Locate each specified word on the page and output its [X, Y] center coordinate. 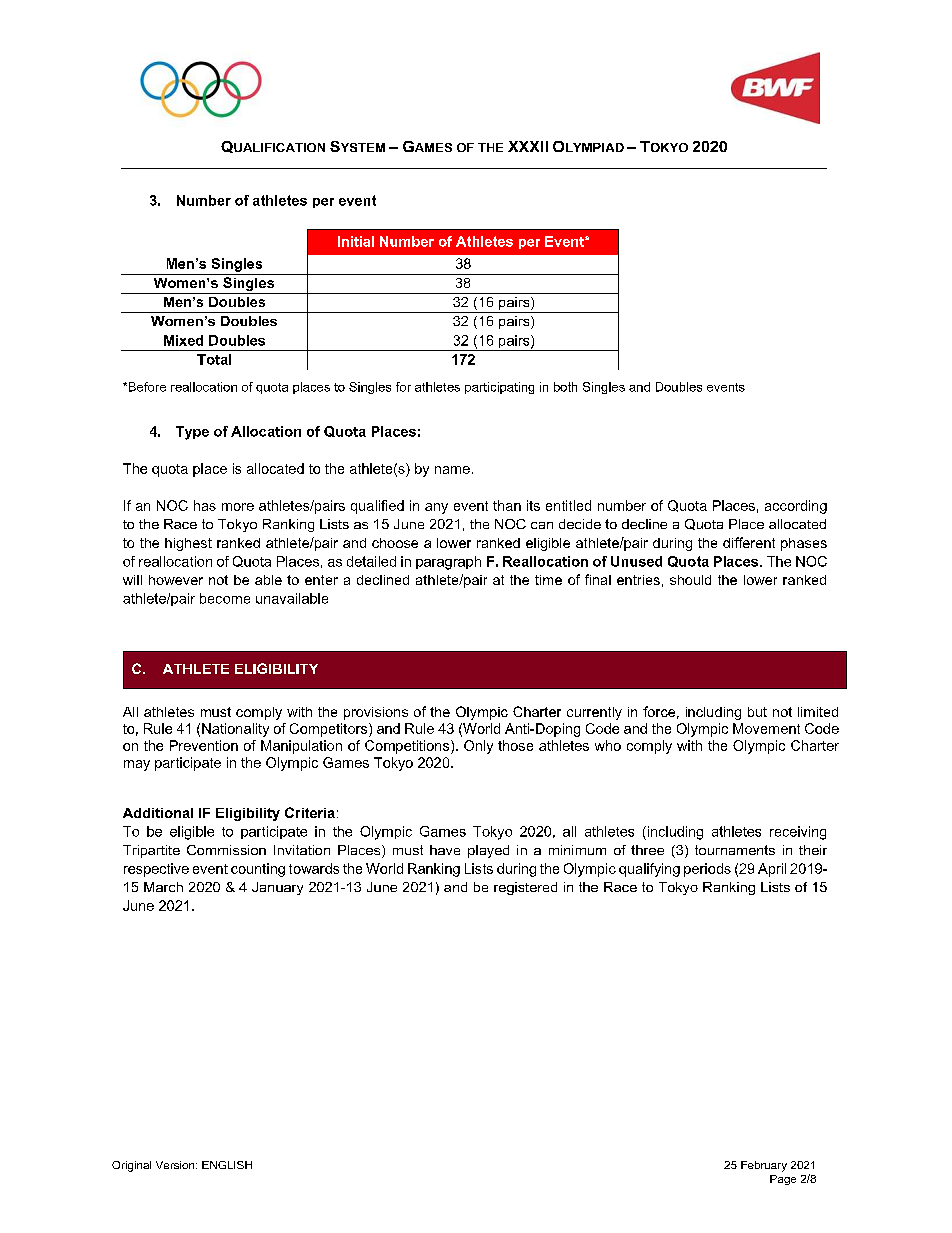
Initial [356, 241]
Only [478, 747]
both [565, 387]
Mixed [183, 340]
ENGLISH [227, 1165]
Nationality [235, 730]
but [757, 712]
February [764, 1166]
